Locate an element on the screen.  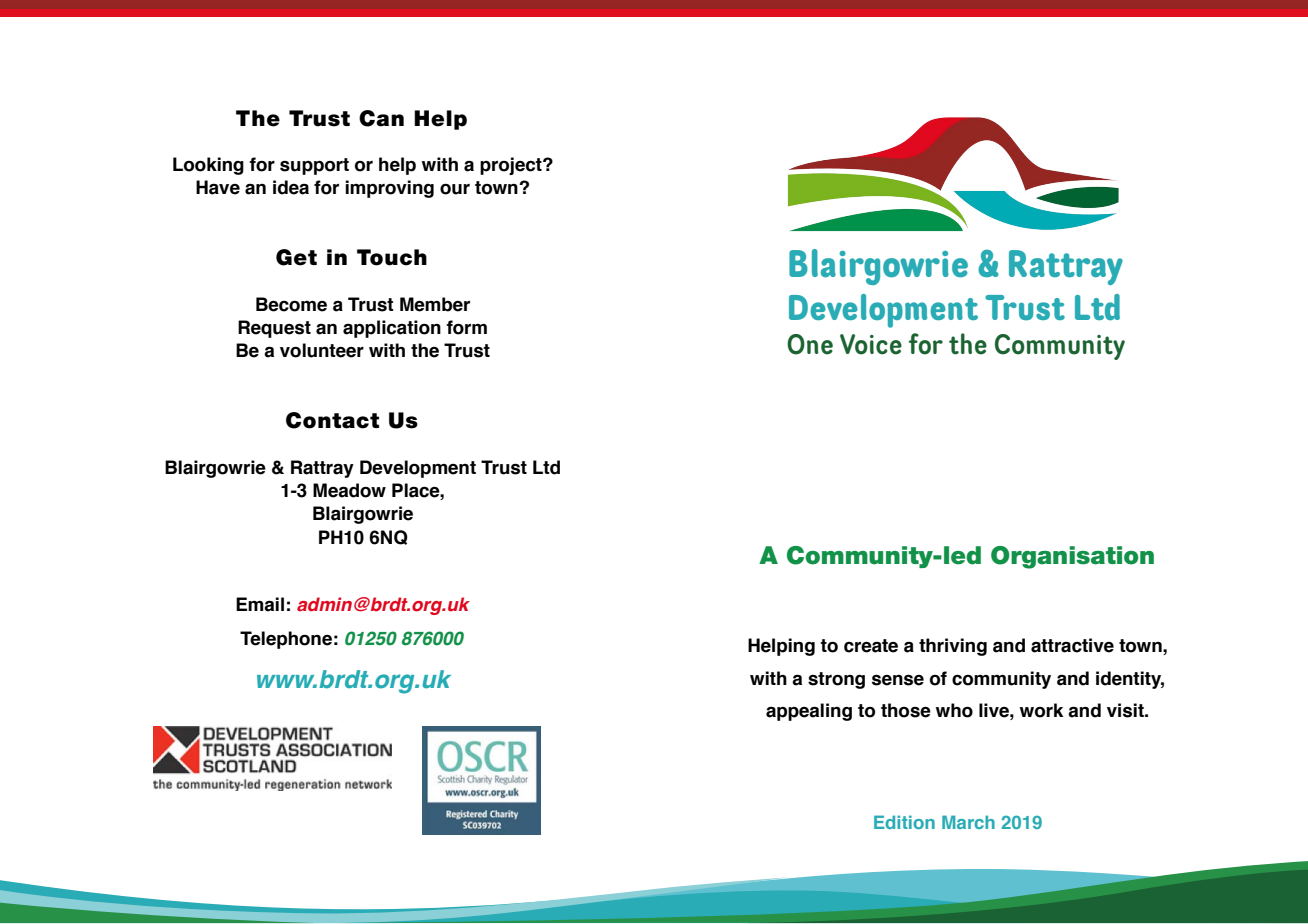
support is located at coordinates (314, 166).
